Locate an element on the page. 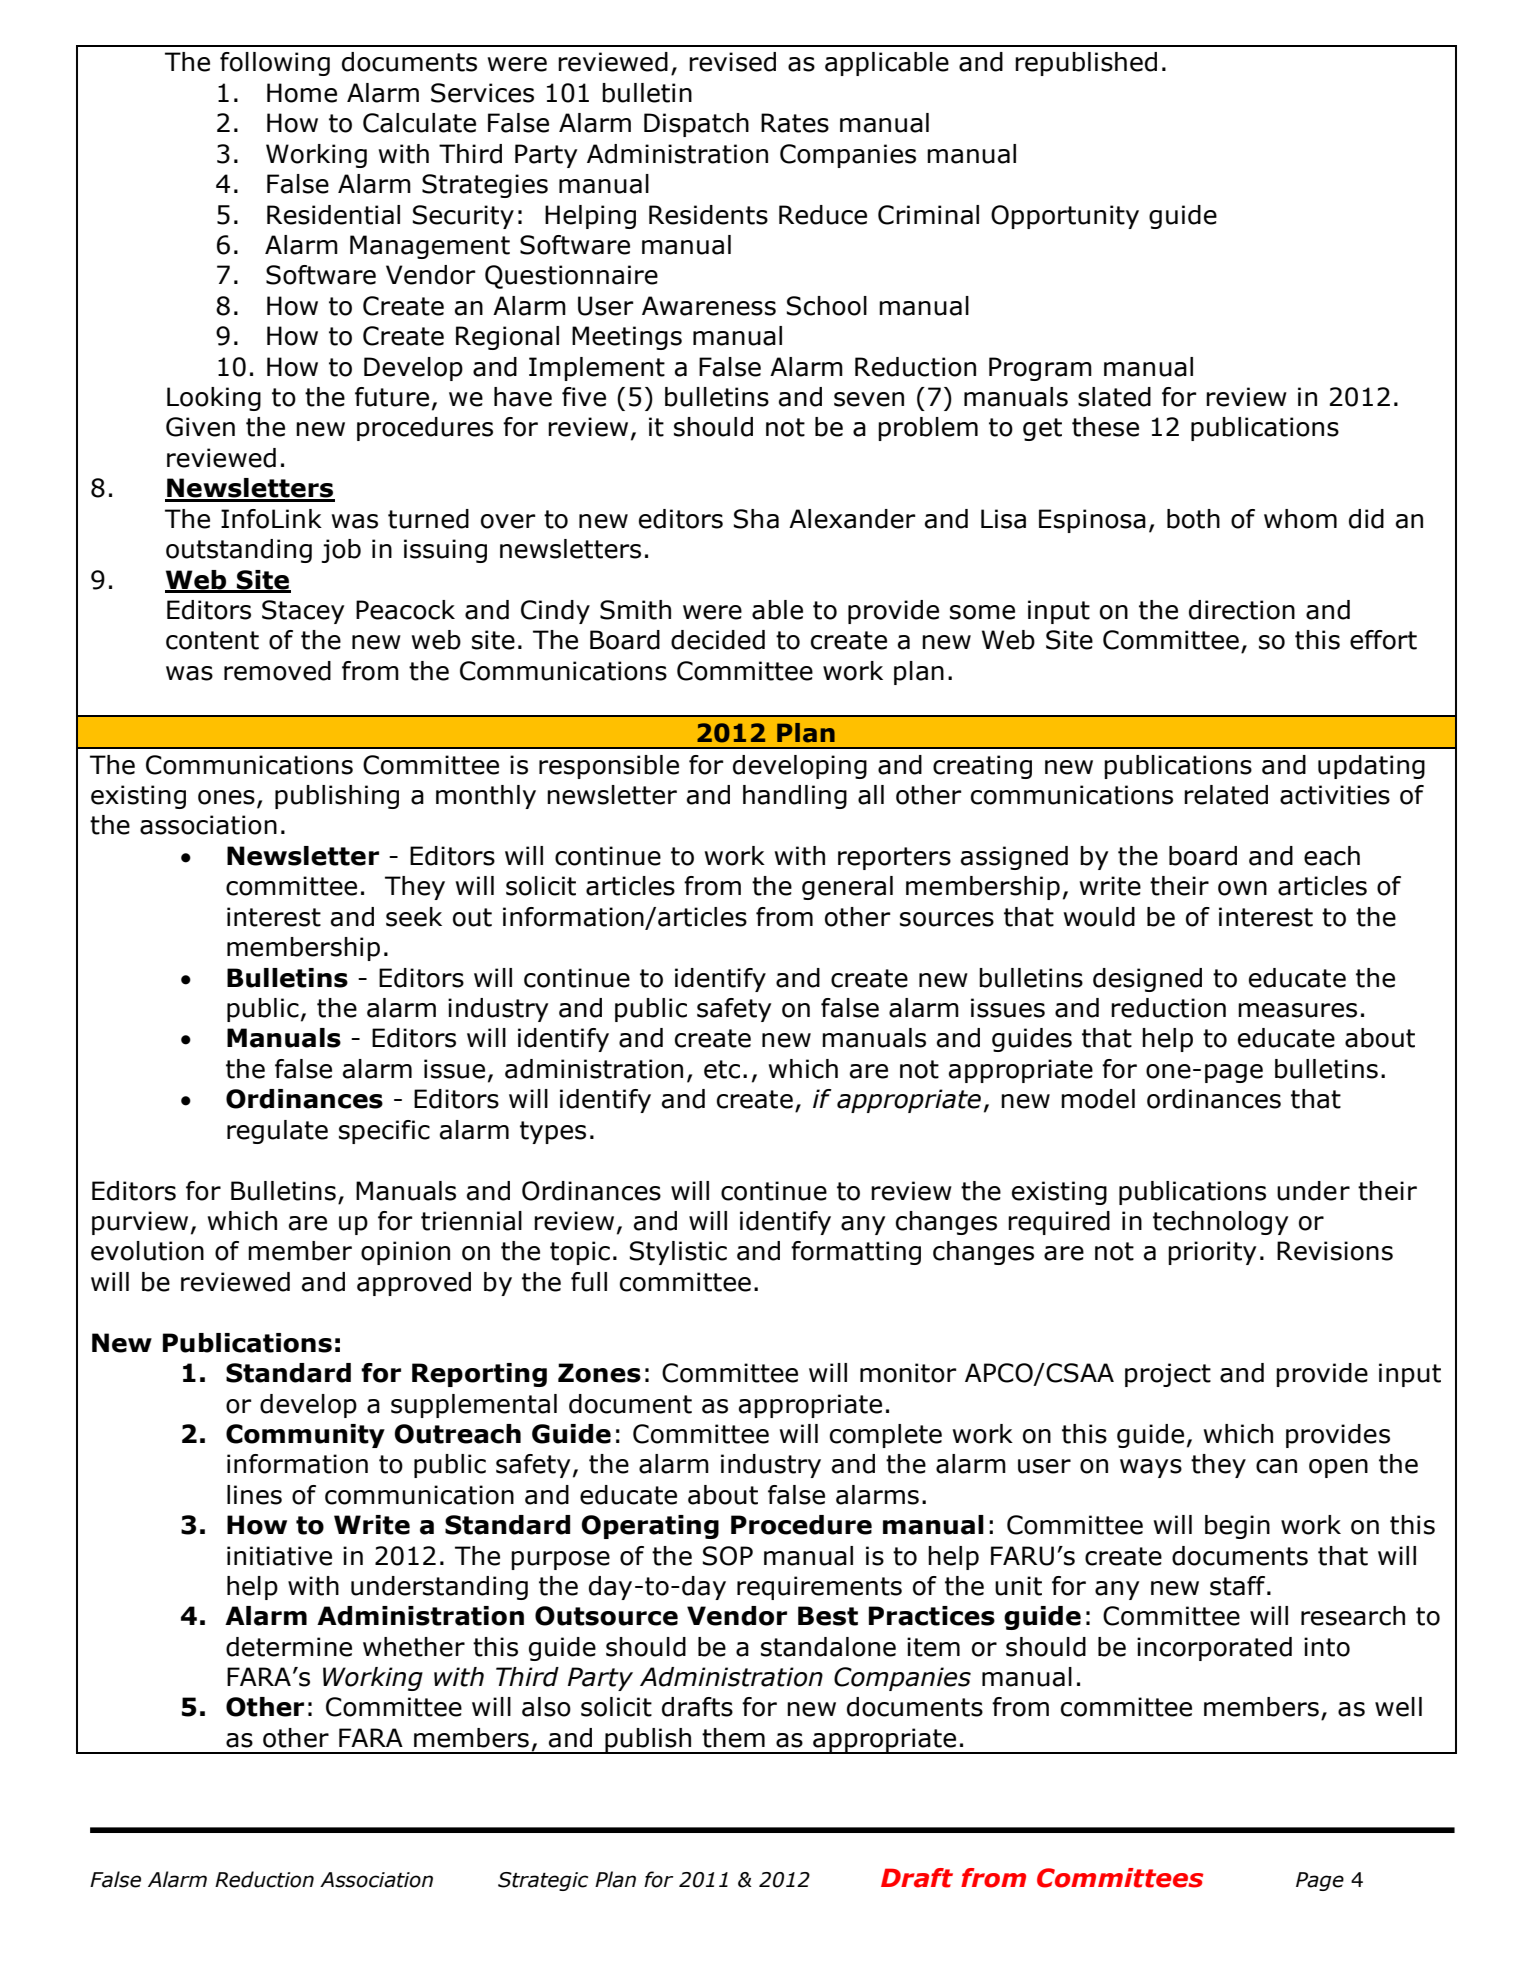  Rates is located at coordinates (795, 123).
